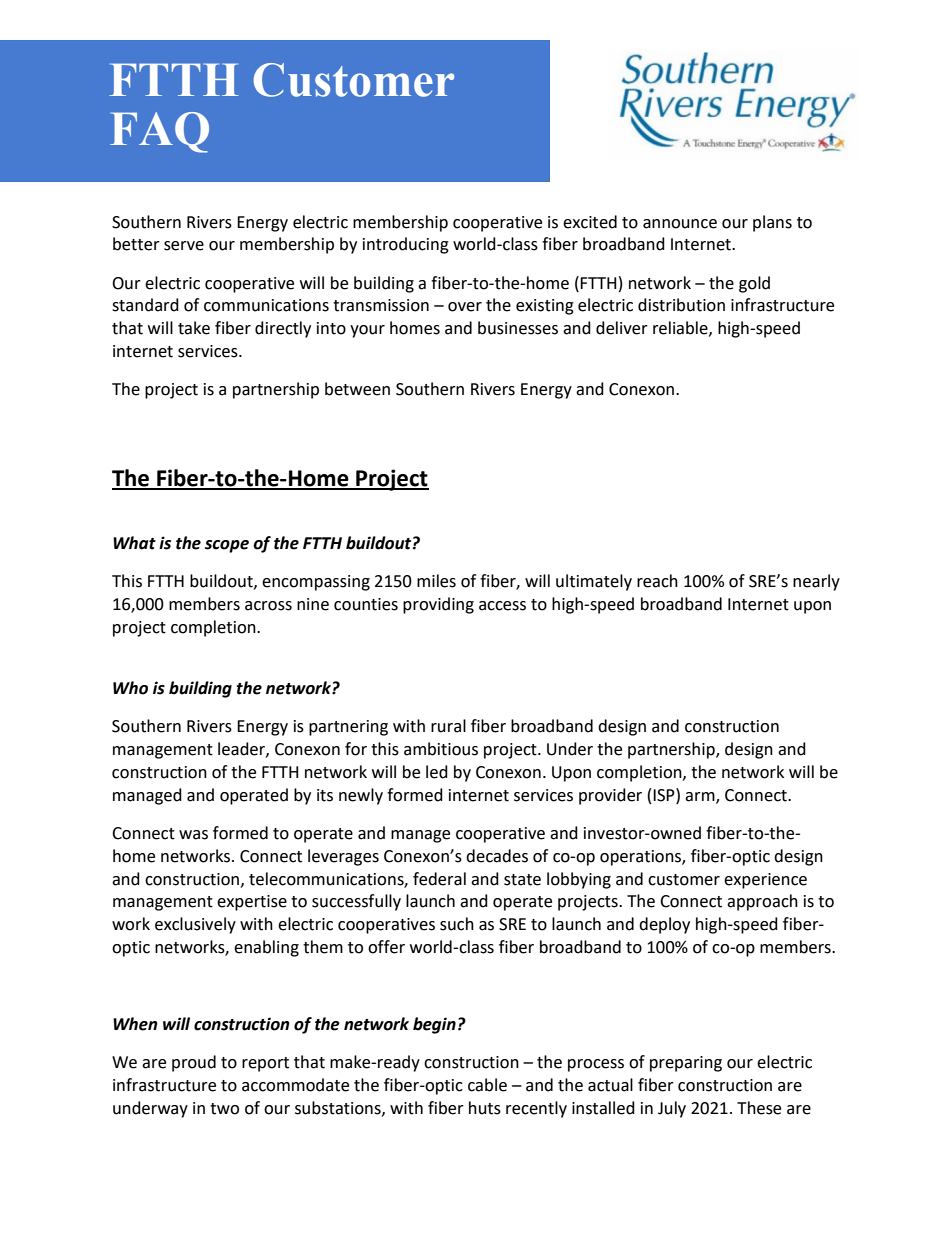  What do you see at coordinates (193, 835) in the screenshot?
I see `was` at bounding box center [193, 835].
